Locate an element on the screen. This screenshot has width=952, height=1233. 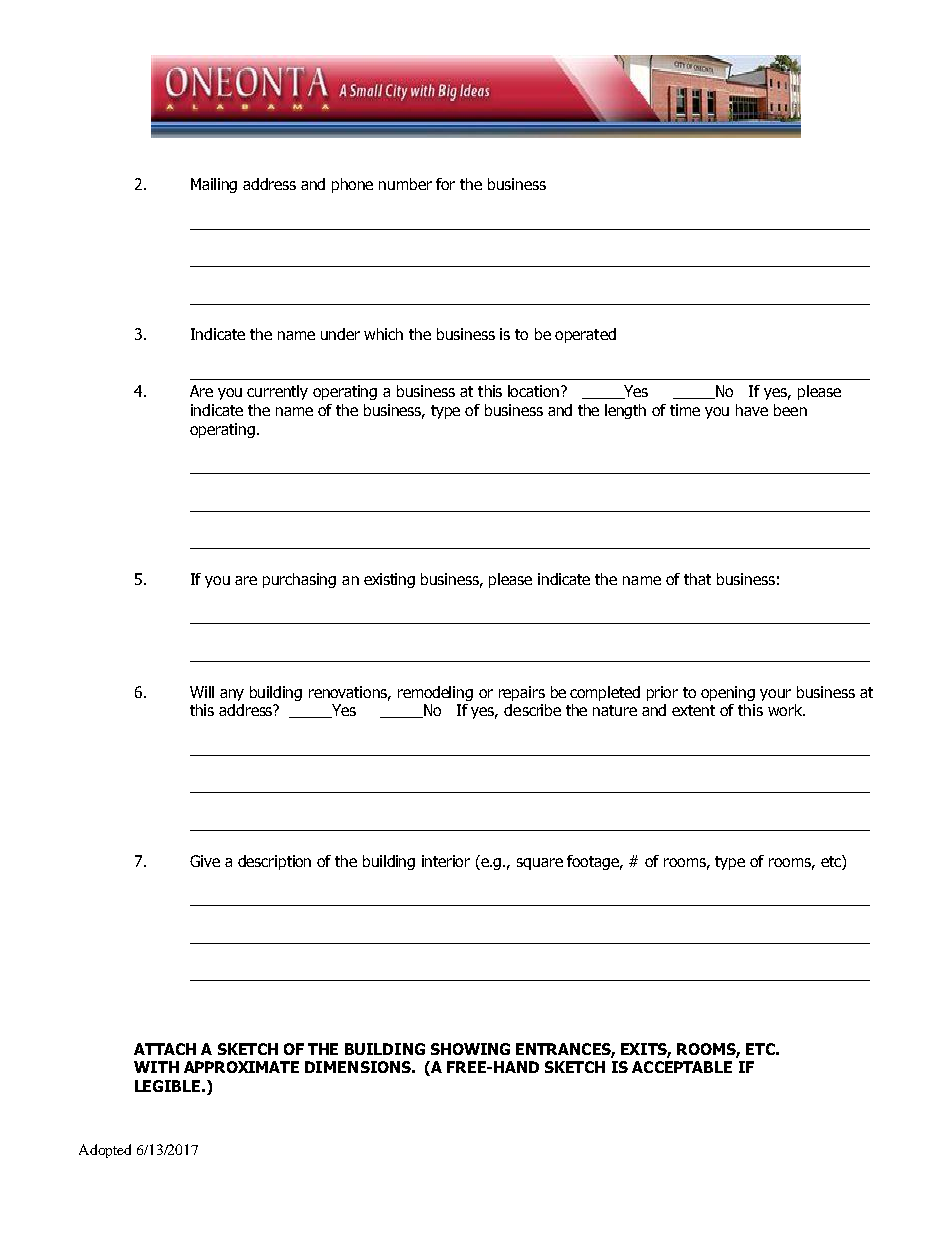
for is located at coordinates (445, 184).
